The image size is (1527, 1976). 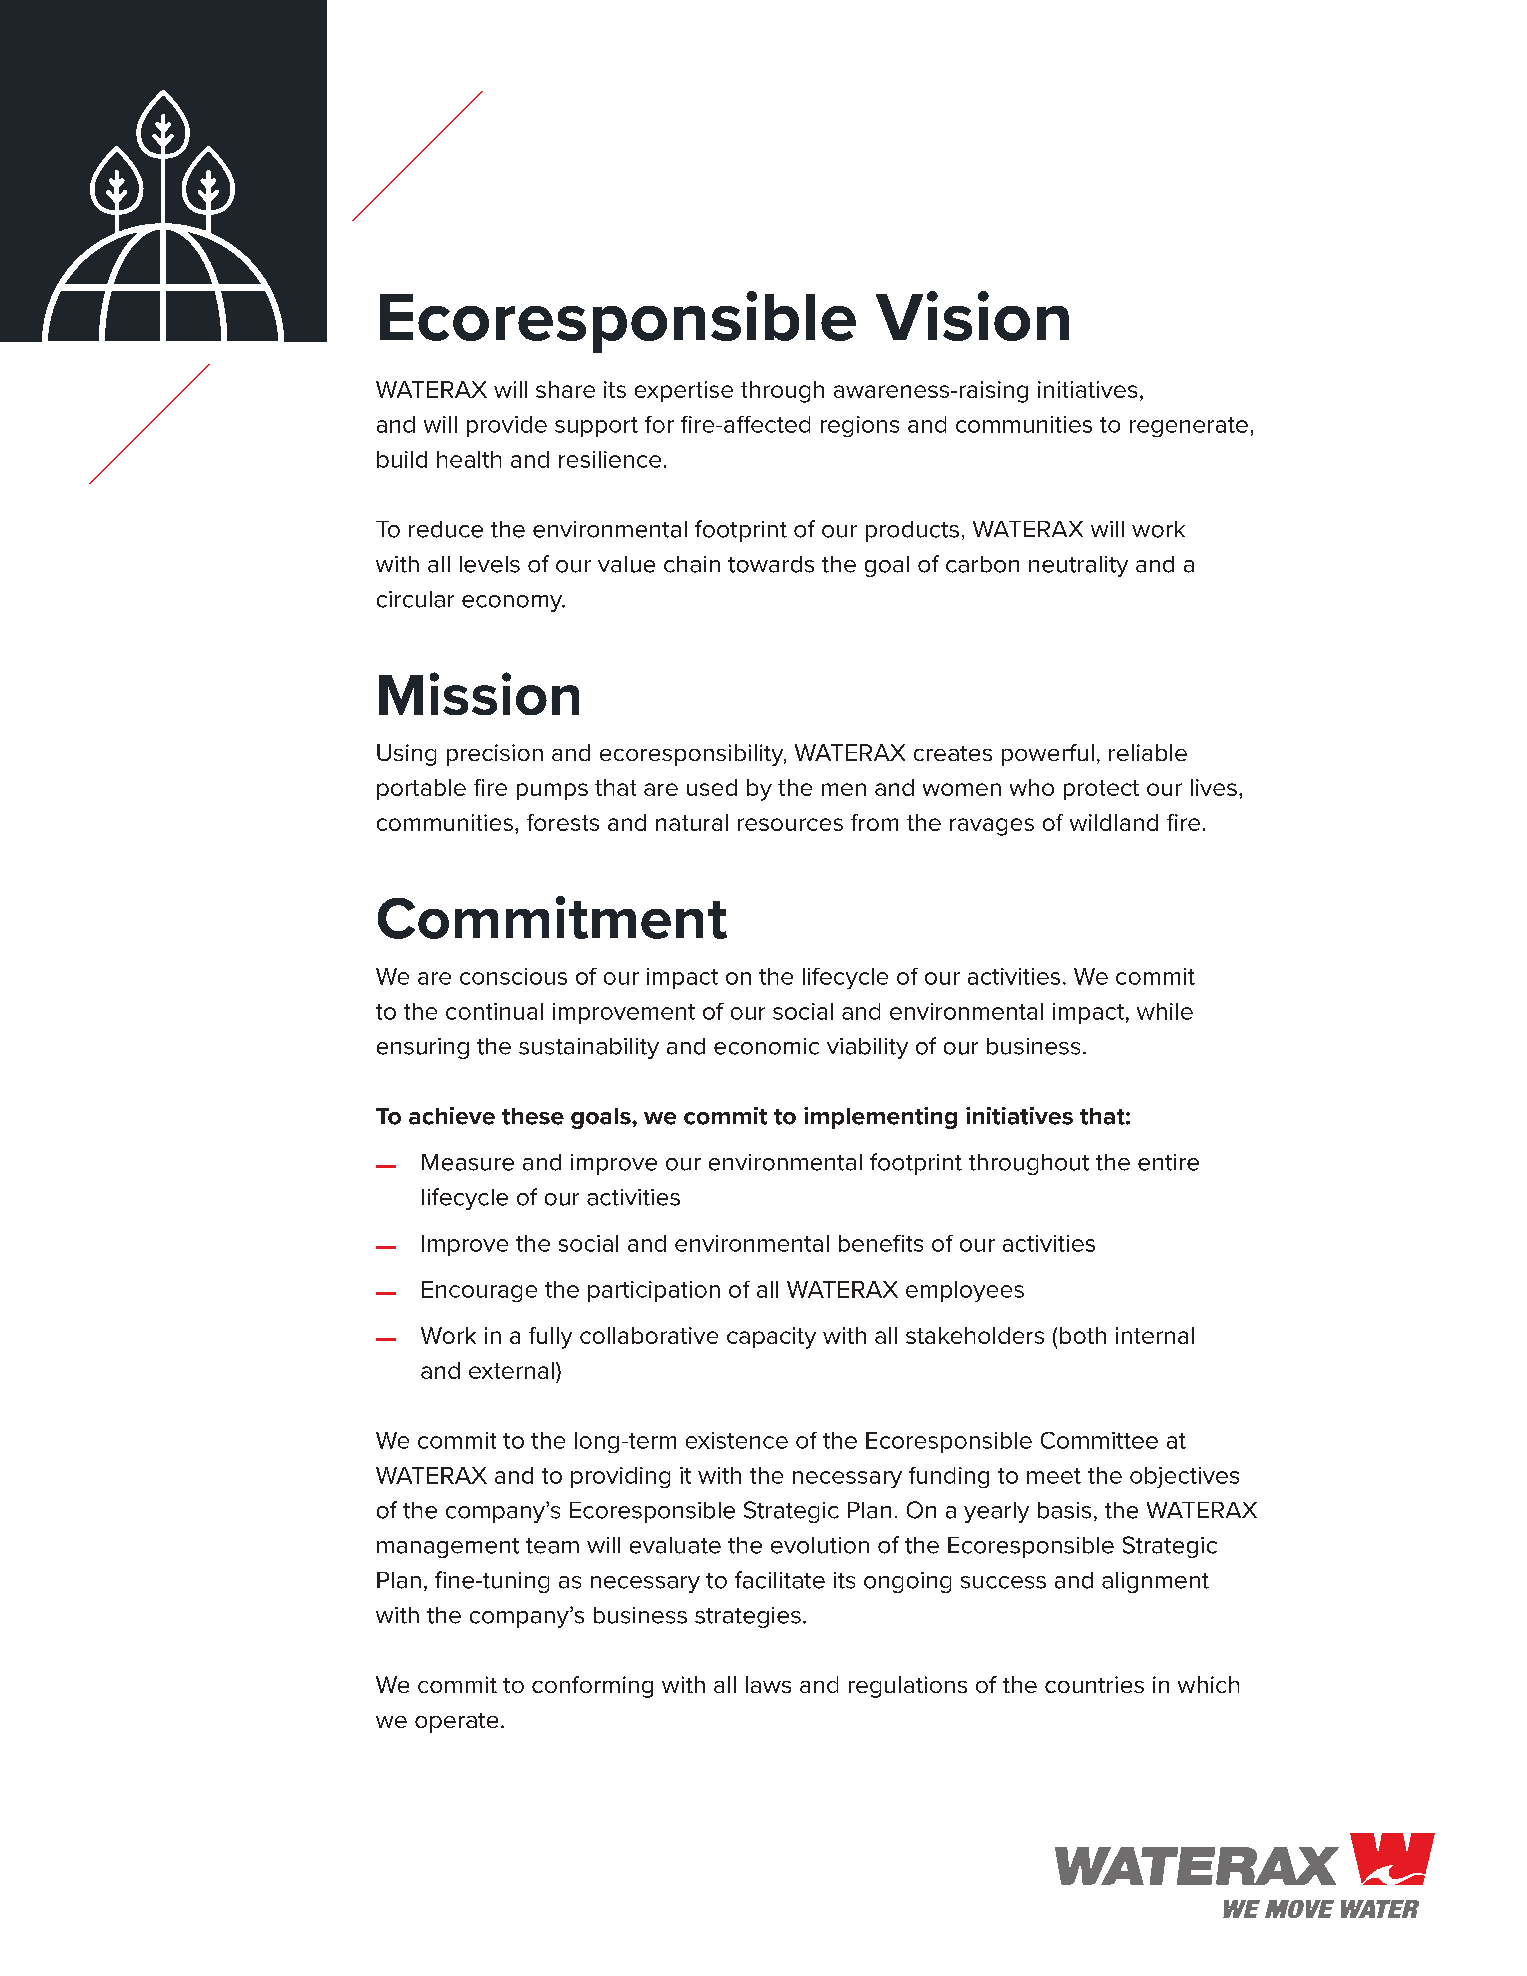 I want to click on regenerate, so click(x=1189, y=427).
